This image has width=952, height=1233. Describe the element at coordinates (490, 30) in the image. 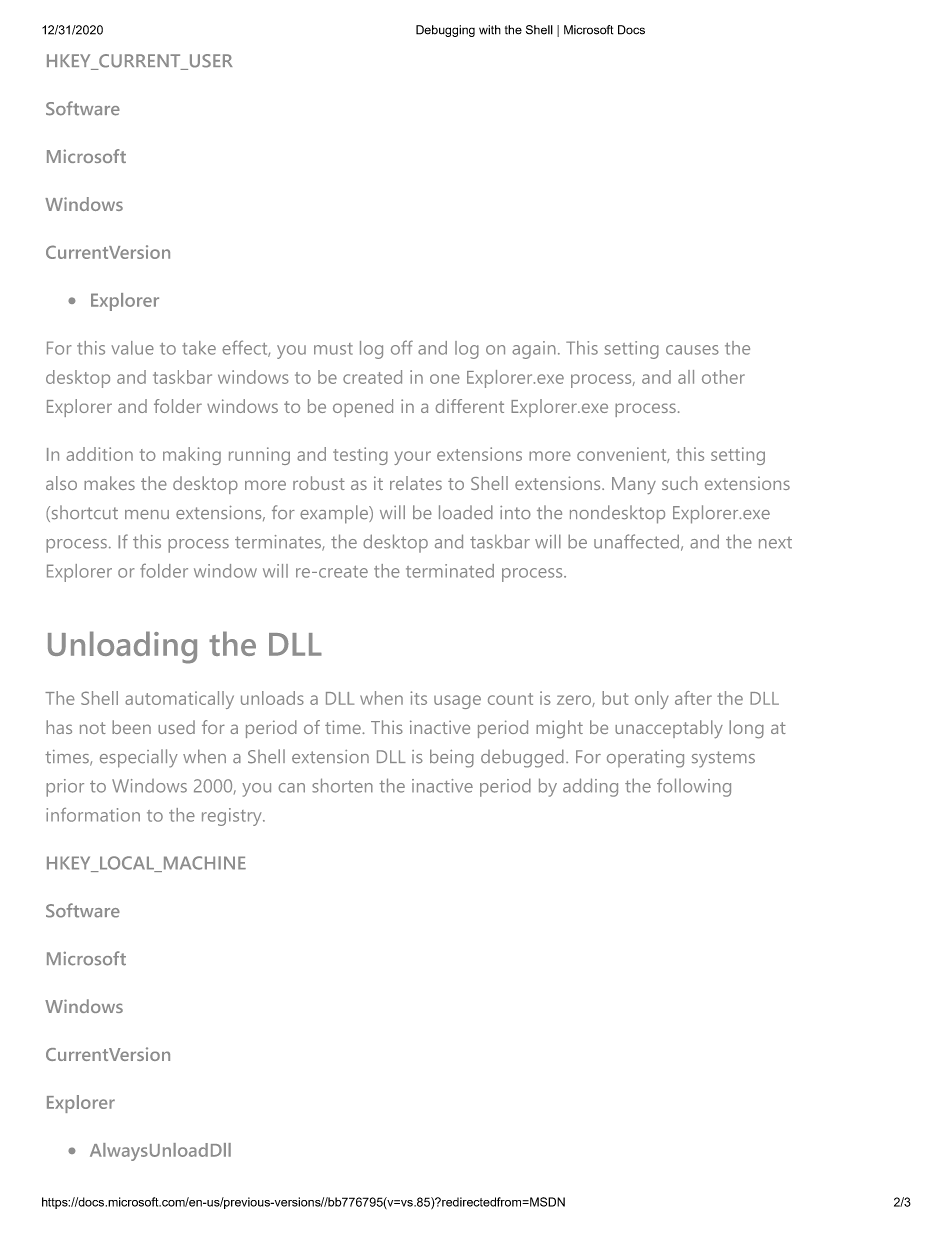

I see `with` at that location.
